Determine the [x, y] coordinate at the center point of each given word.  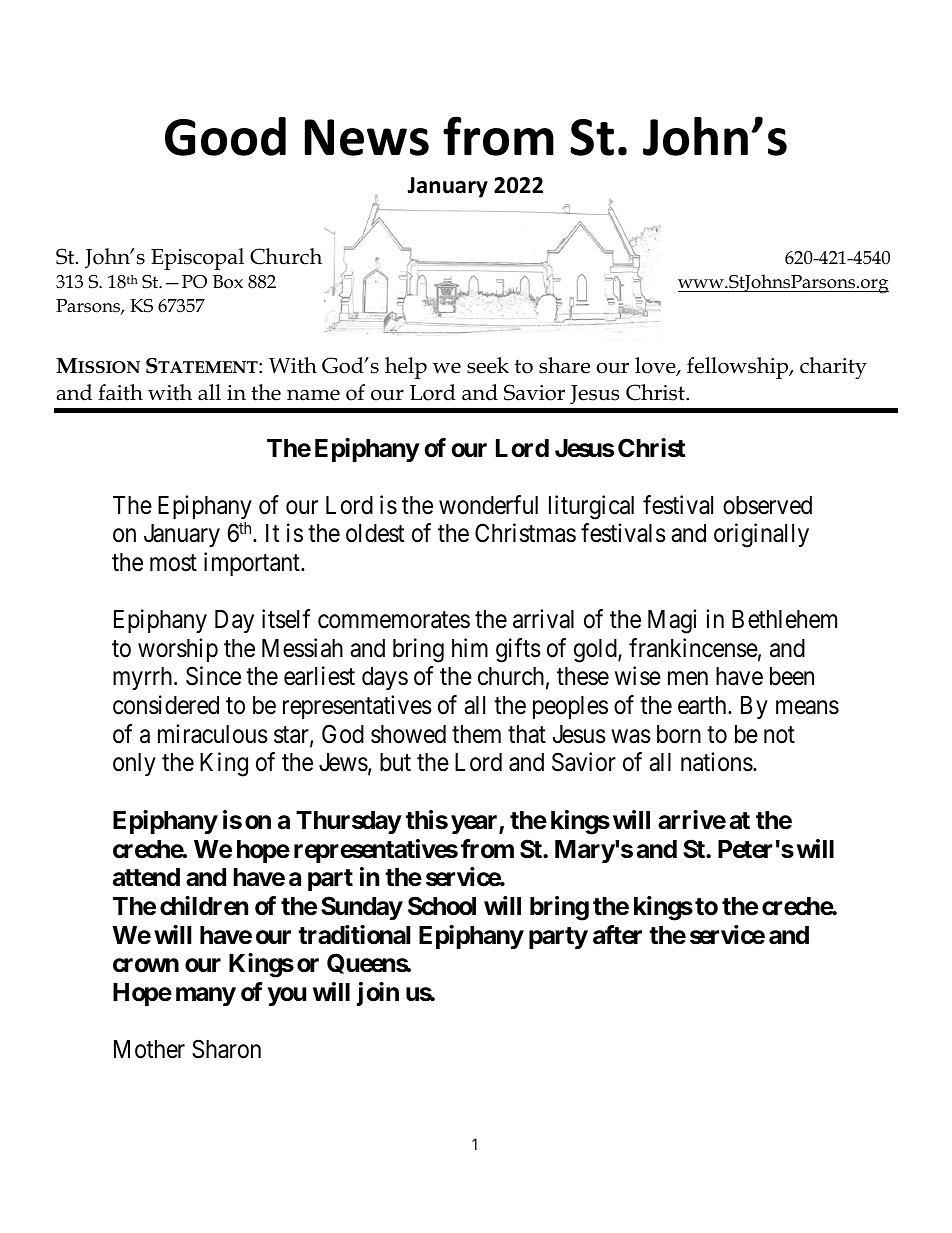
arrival [543, 619]
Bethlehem [784, 619]
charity [833, 368]
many [206, 996]
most [173, 563]
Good [225, 136]
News [367, 137]
